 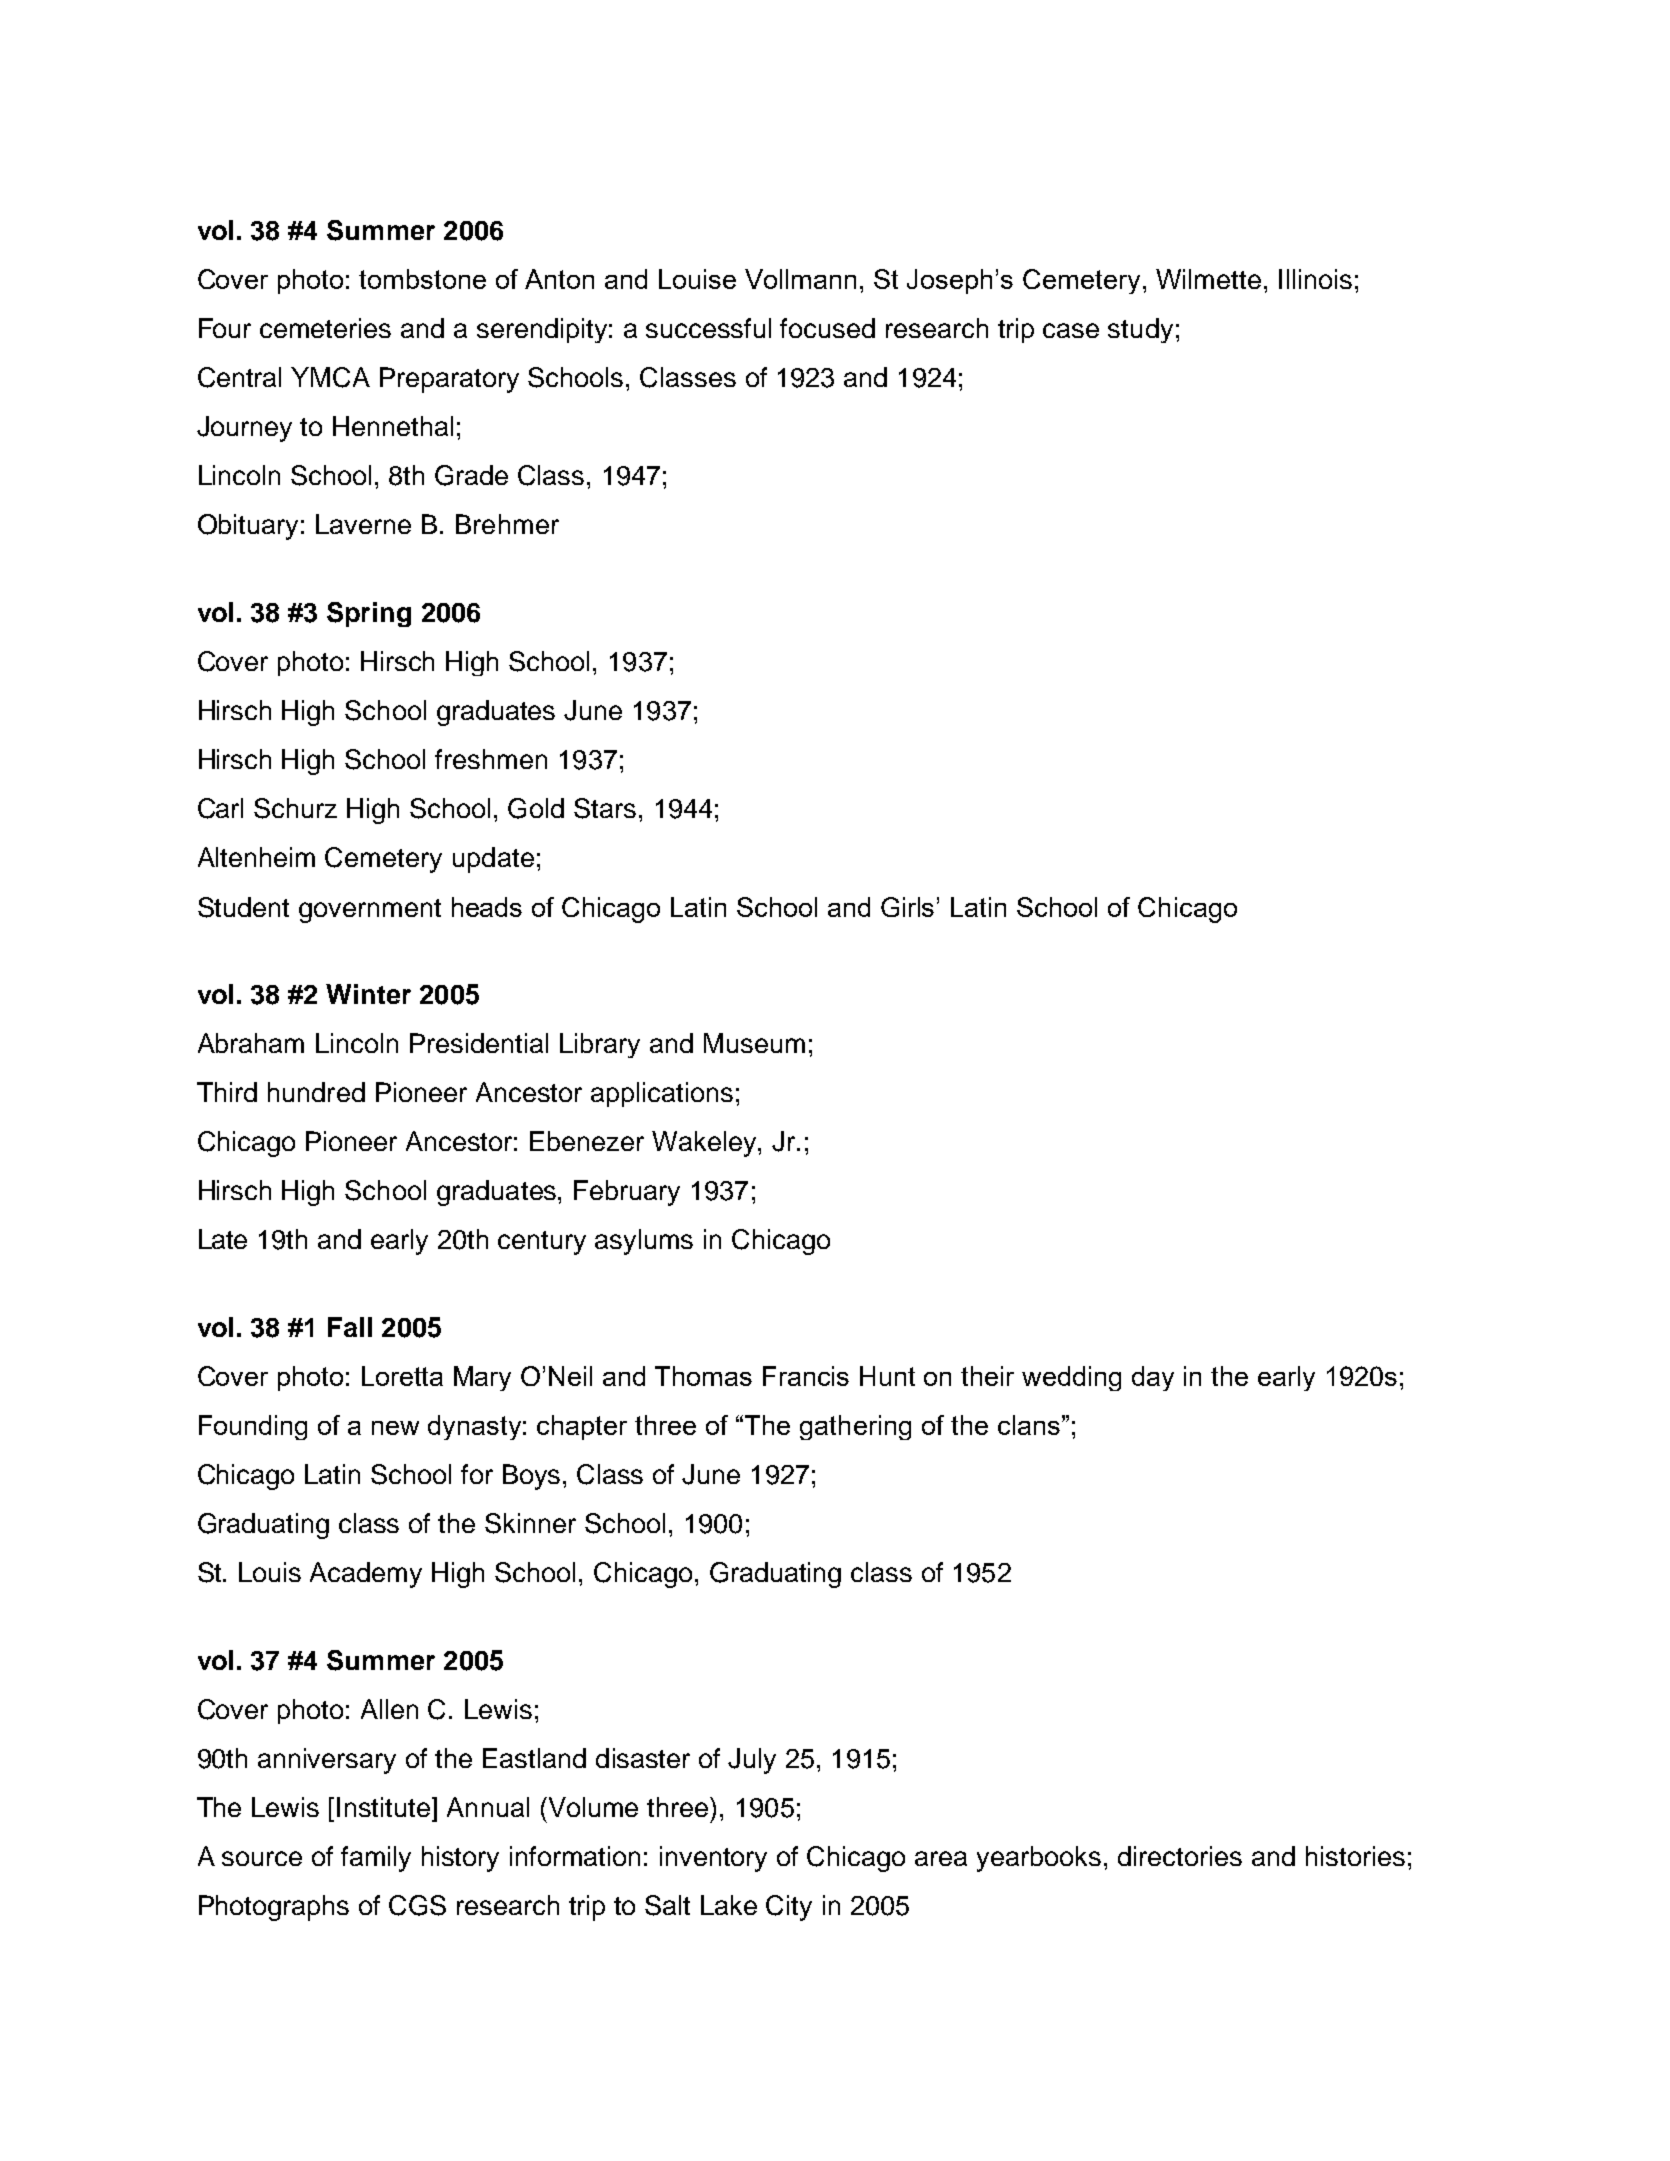 I want to click on Museum, so click(x=754, y=1043).
